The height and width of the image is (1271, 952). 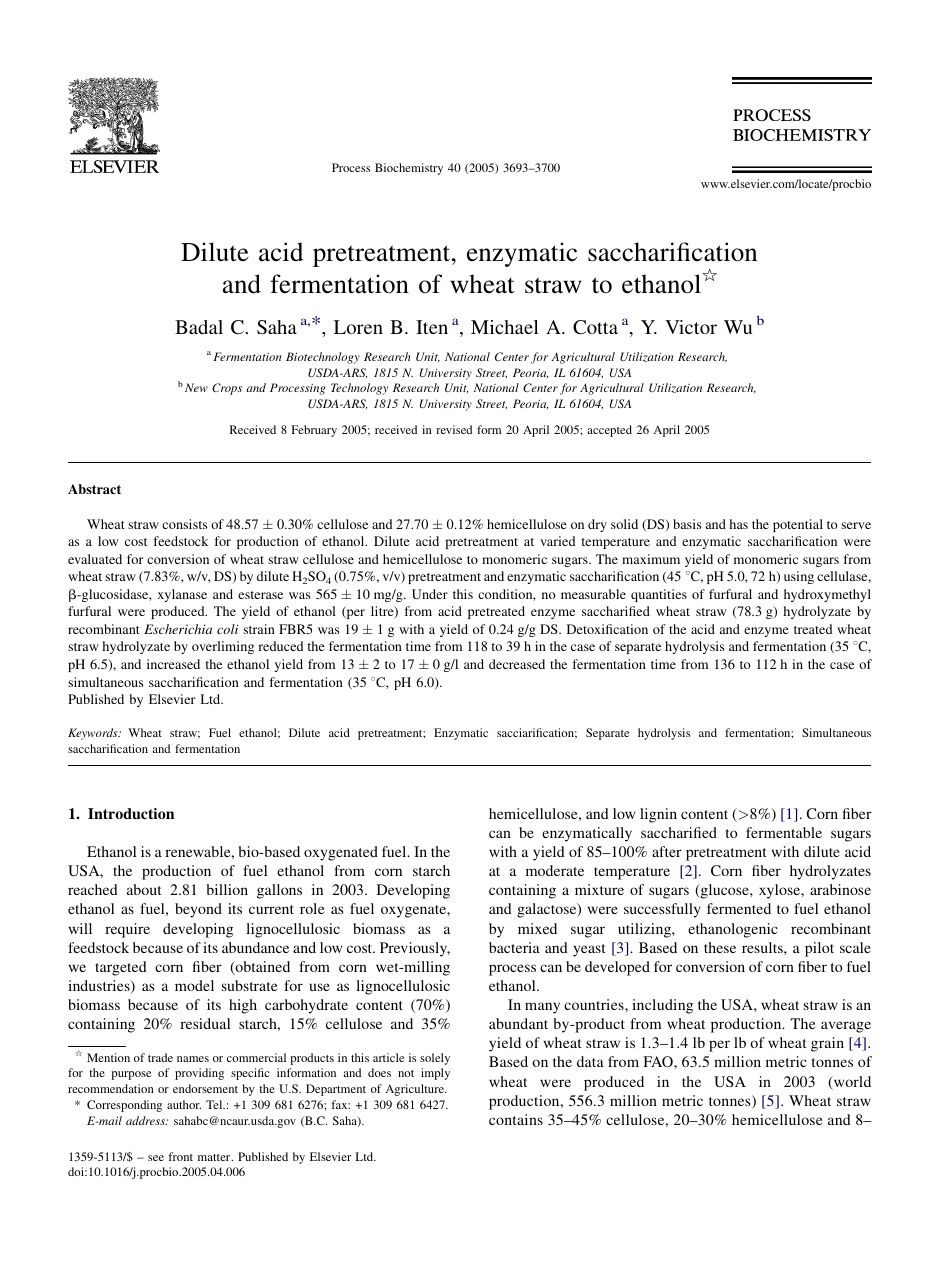 I want to click on address, so click(x=146, y=1120).
